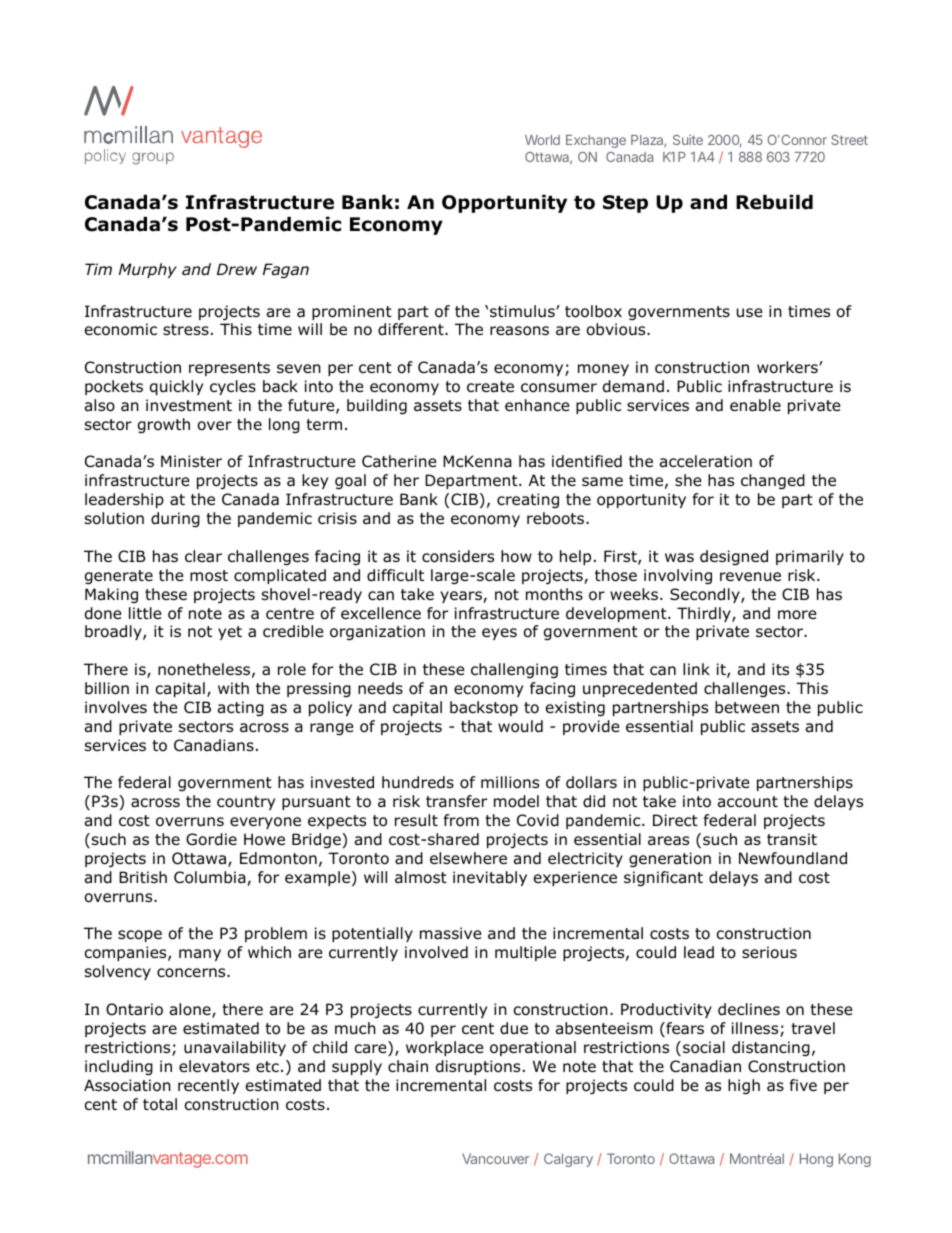 The height and width of the image is (1233, 952). Describe the element at coordinates (399, 461) in the image. I see `Catherine` at that location.
